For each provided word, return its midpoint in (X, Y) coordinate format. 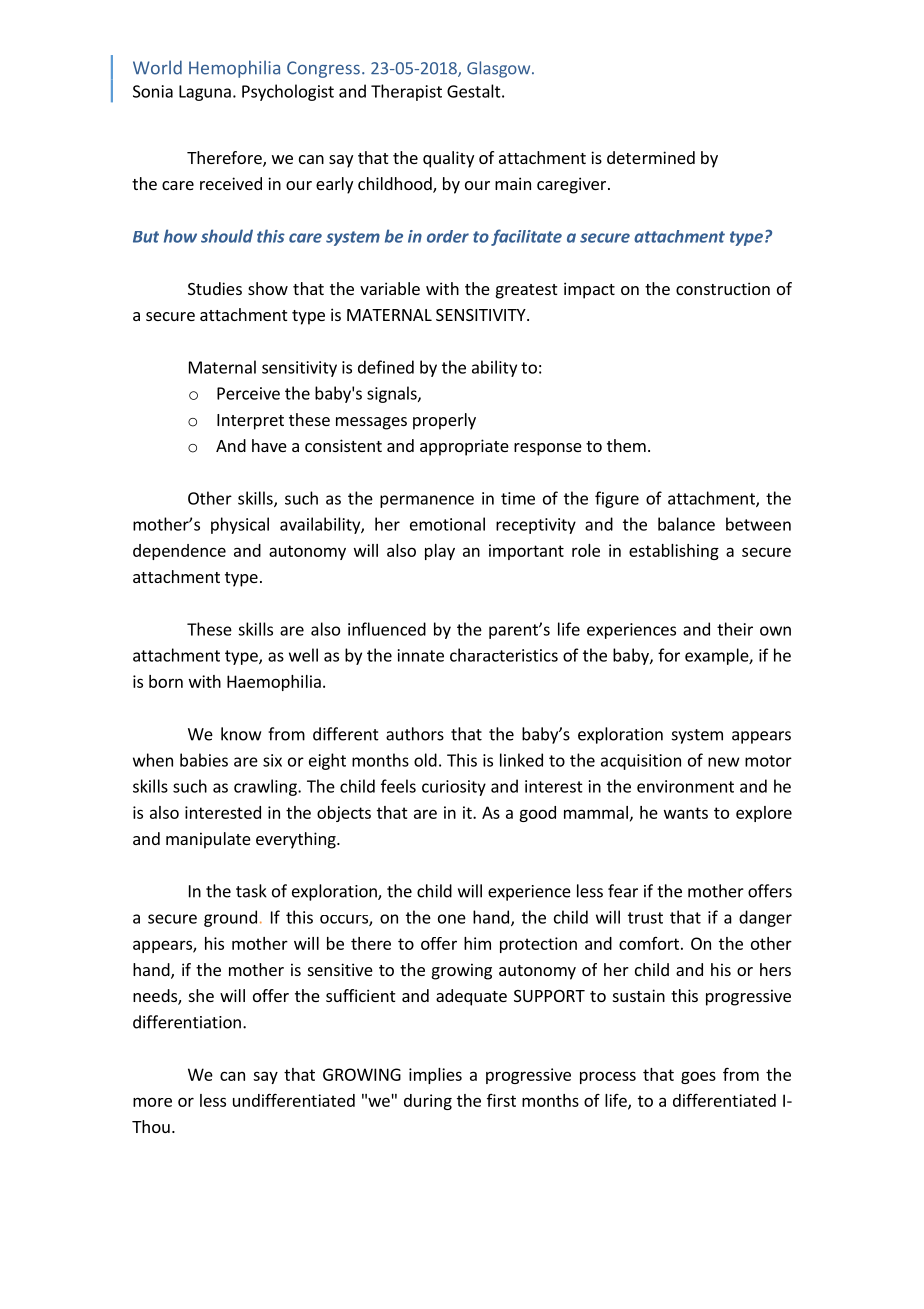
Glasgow (498, 69)
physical (240, 525)
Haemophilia (274, 683)
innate (421, 655)
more (152, 1102)
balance (686, 524)
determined (651, 157)
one (452, 919)
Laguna (205, 93)
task (251, 891)
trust (645, 918)
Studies (215, 288)
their (735, 629)
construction (723, 288)
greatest (526, 291)
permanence (427, 501)
